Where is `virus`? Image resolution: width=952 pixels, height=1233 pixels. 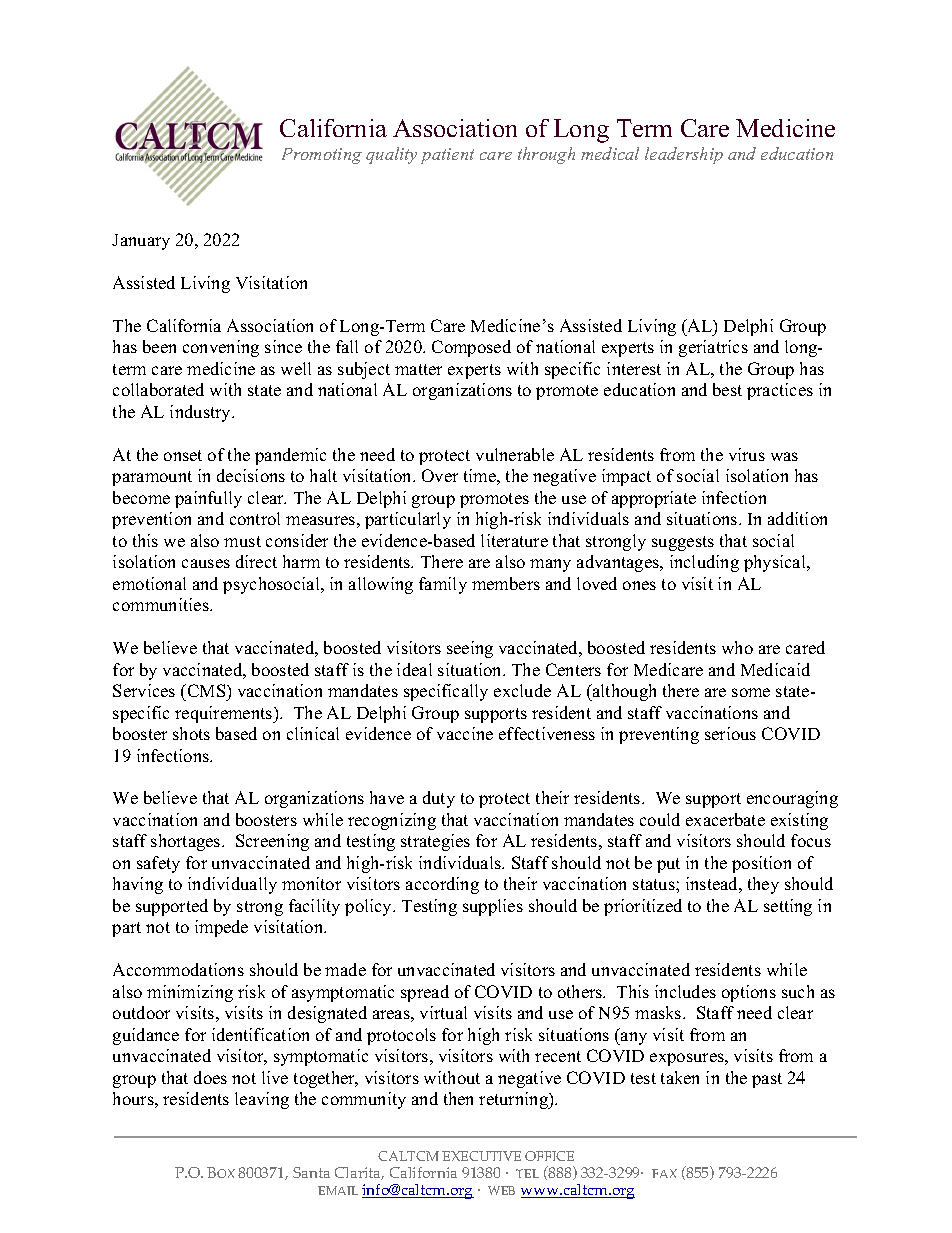
virus is located at coordinates (747, 454).
